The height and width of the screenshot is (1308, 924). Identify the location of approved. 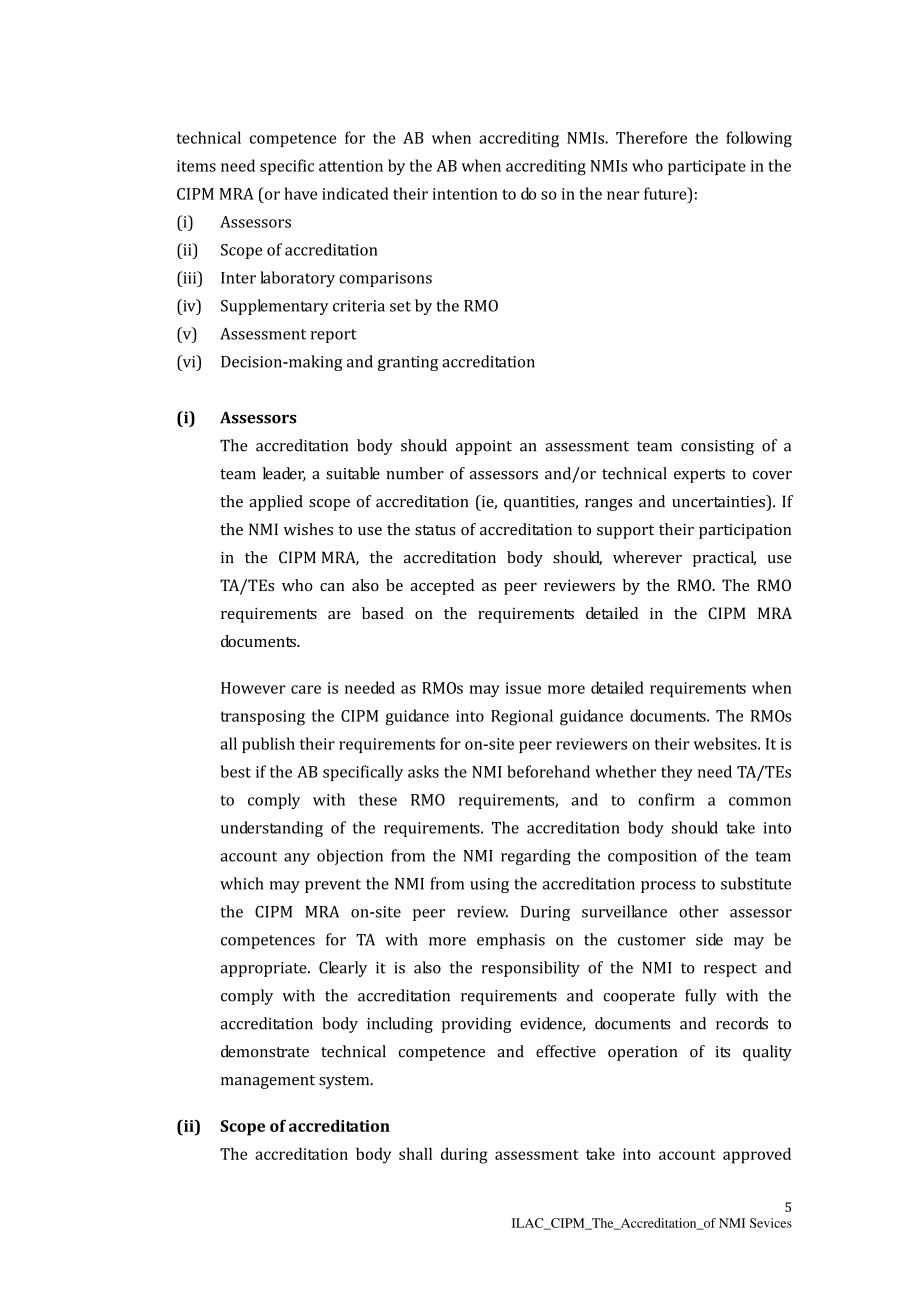
(757, 1155).
